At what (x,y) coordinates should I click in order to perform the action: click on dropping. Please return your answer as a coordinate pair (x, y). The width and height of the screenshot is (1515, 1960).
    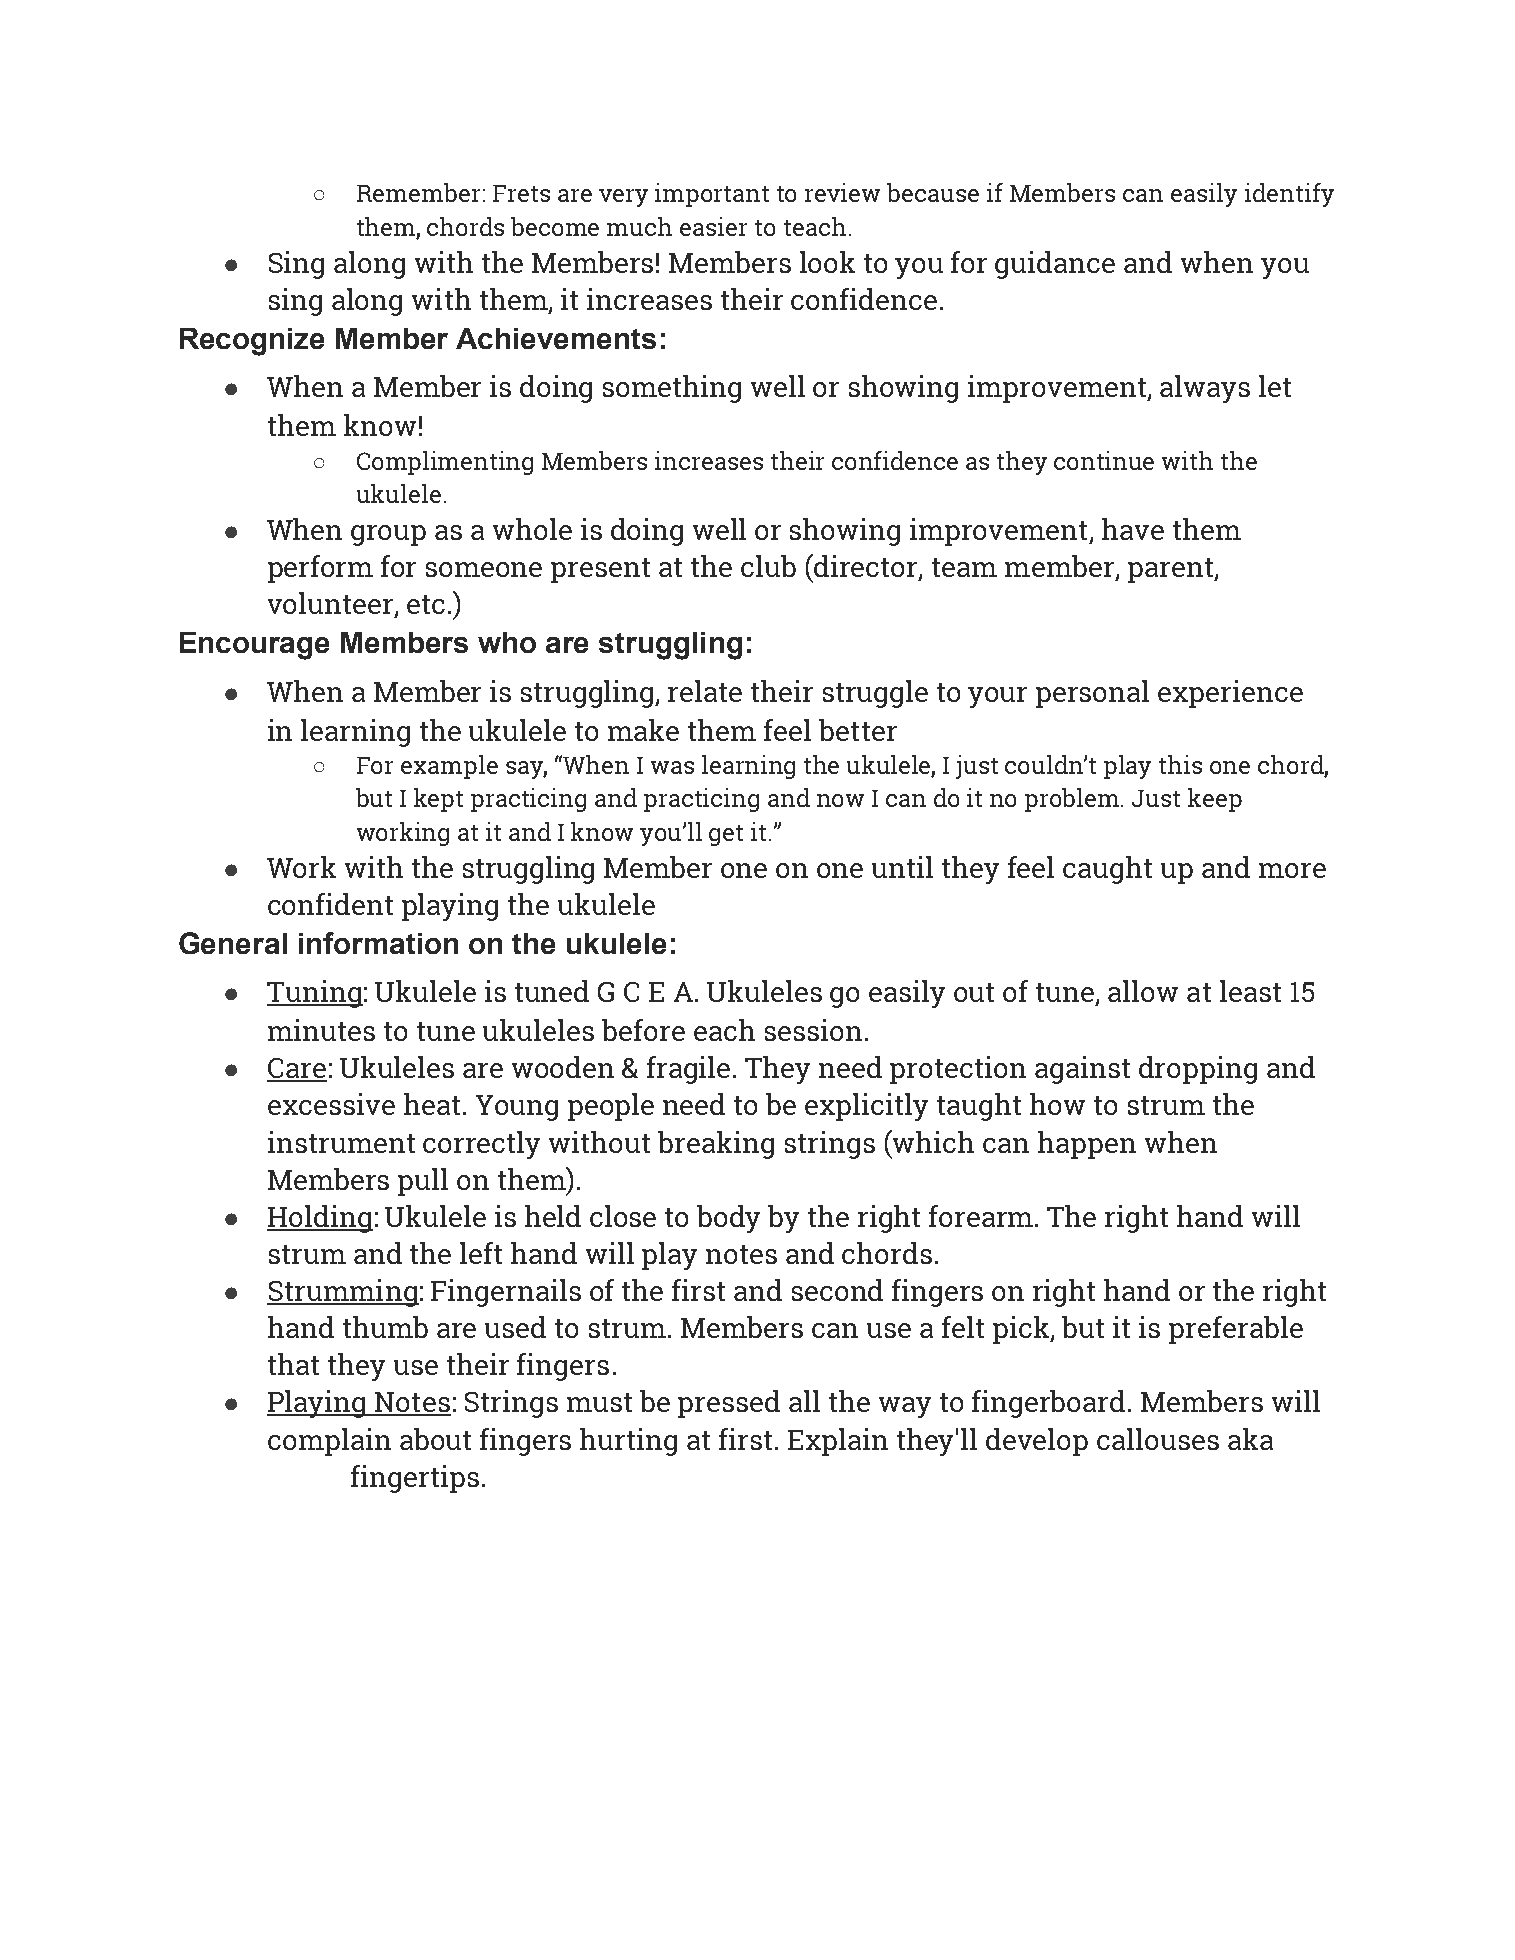
    Looking at the image, I should click on (1198, 1070).
